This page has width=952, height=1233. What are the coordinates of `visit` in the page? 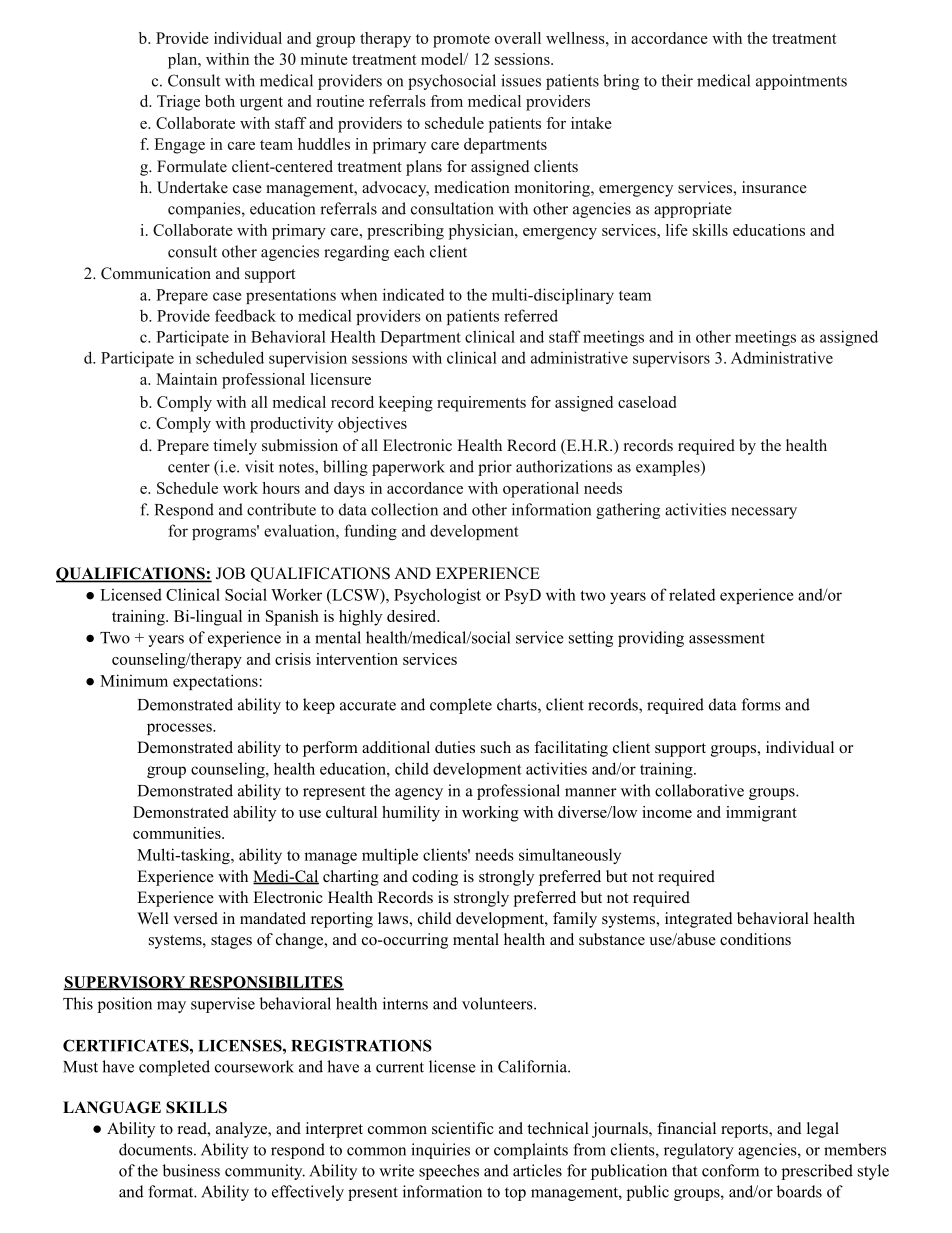 It's located at (259, 466).
